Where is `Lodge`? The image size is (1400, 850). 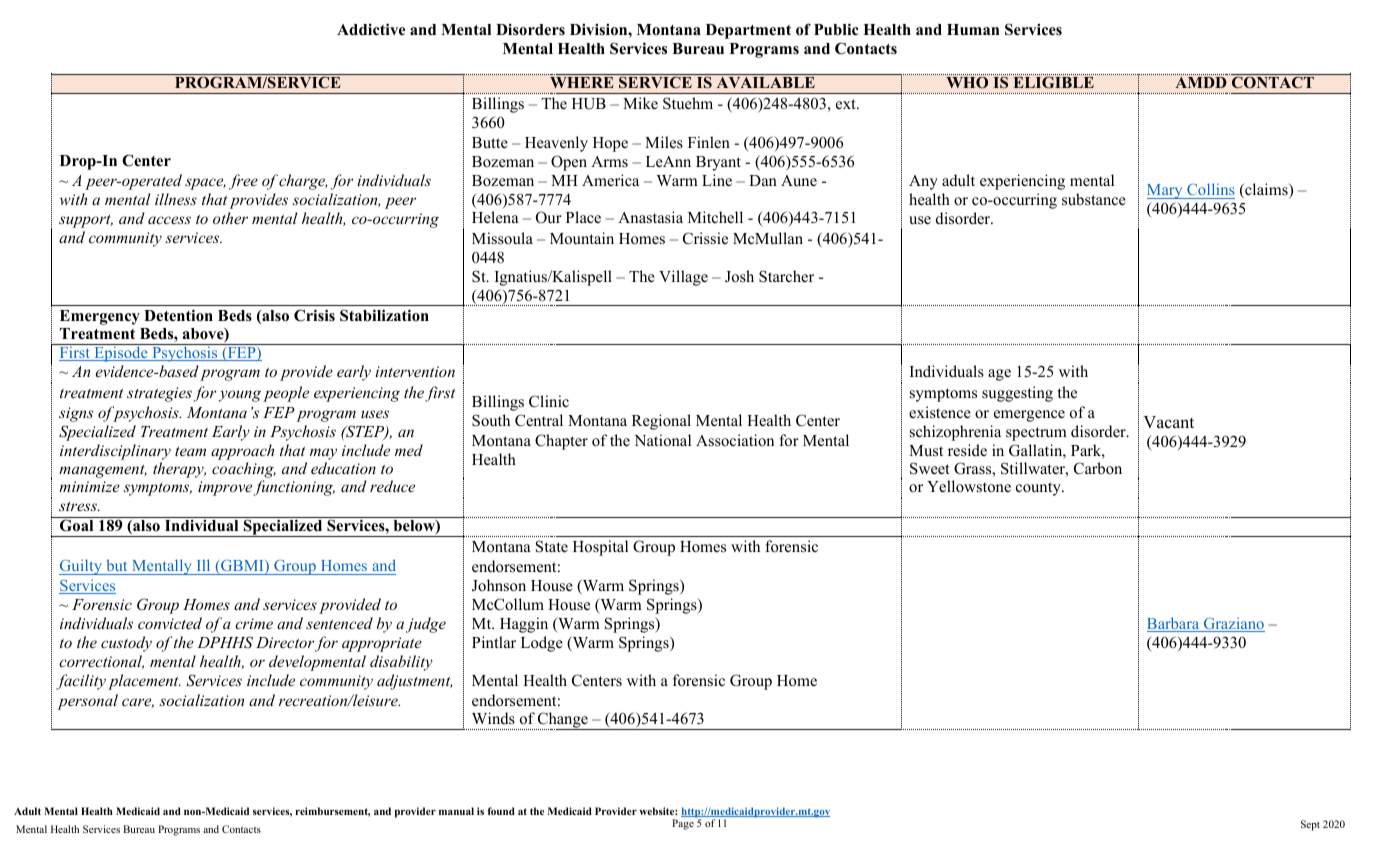 Lodge is located at coordinates (542, 644).
